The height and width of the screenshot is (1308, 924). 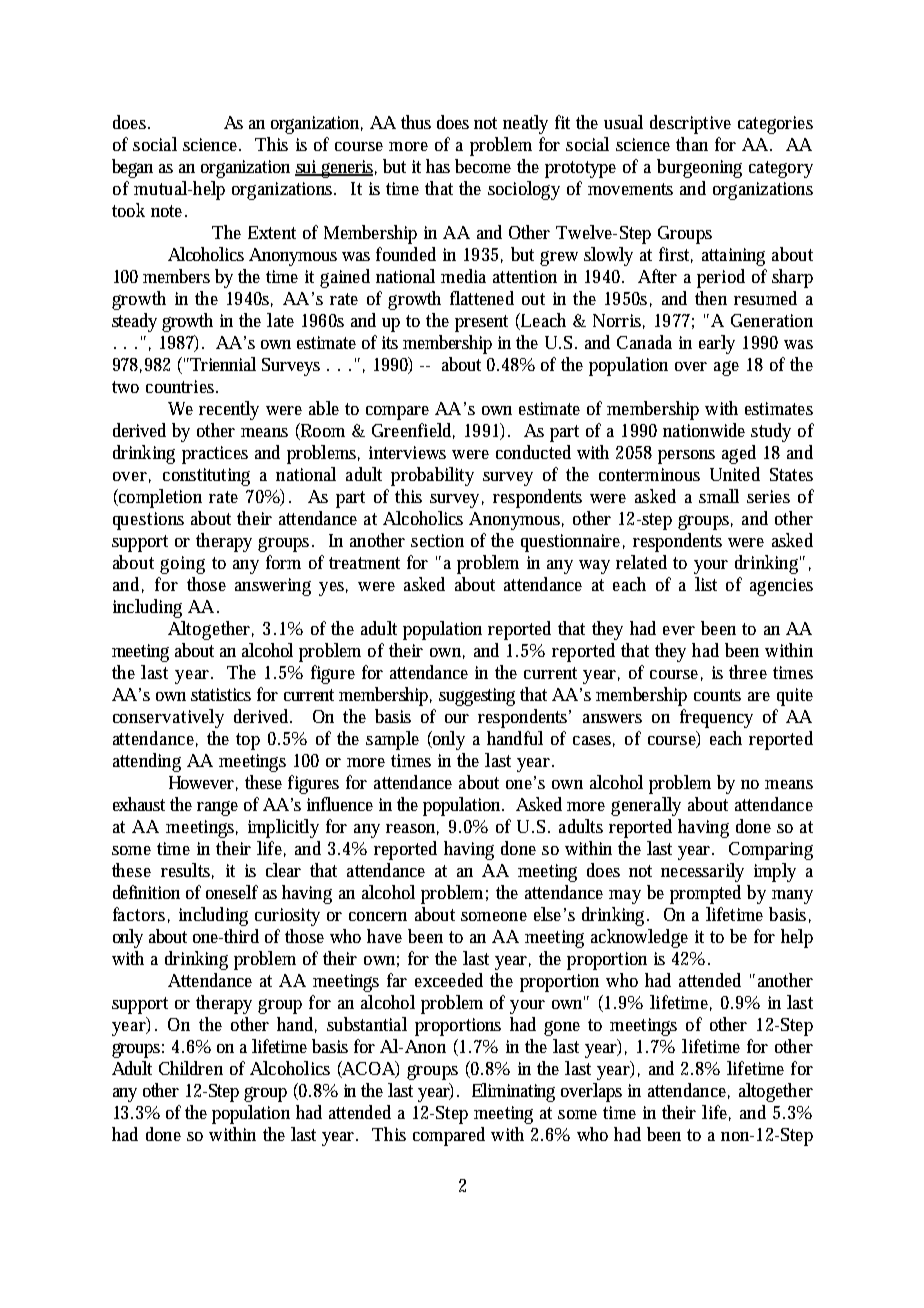 What do you see at coordinates (412, 829) in the screenshot?
I see `reason` at bounding box center [412, 829].
